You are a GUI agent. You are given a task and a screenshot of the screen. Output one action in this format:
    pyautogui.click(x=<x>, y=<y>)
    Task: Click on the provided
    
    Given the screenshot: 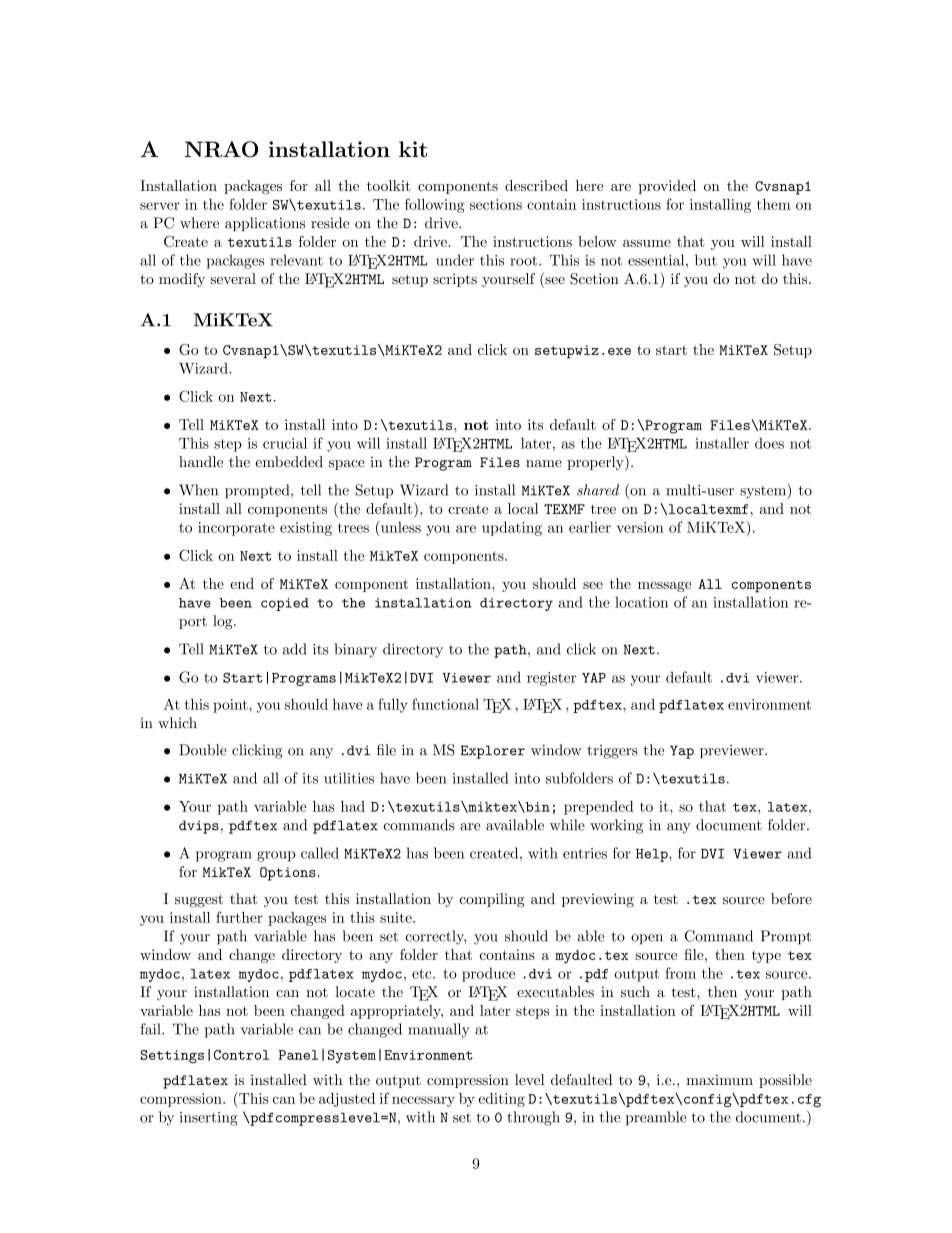 What is the action you would take?
    pyautogui.click(x=667, y=187)
